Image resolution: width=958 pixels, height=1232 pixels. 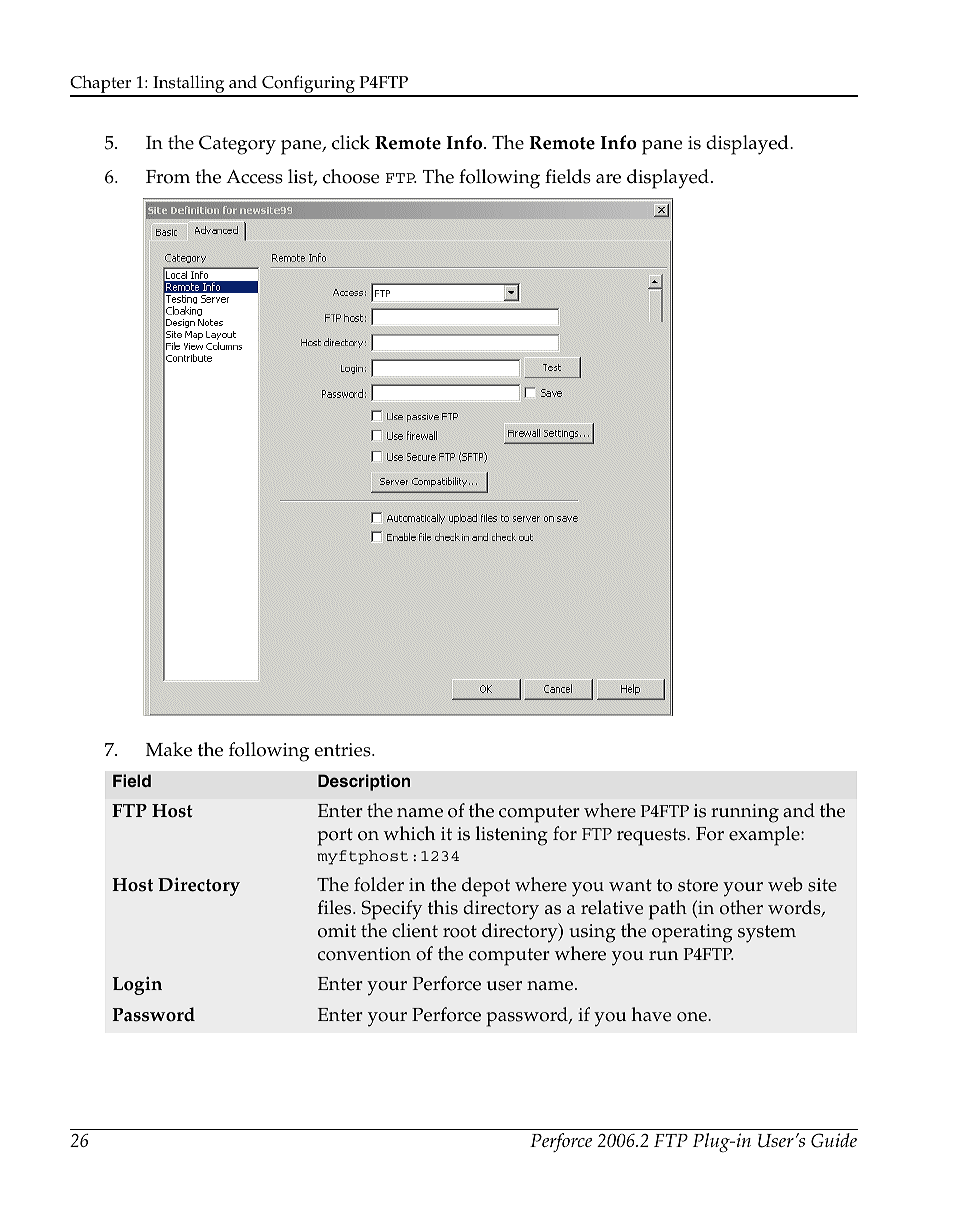 What do you see at coordinates (351, 142) in the screenshot?
I see `click` at bounding box center [351, 142].
